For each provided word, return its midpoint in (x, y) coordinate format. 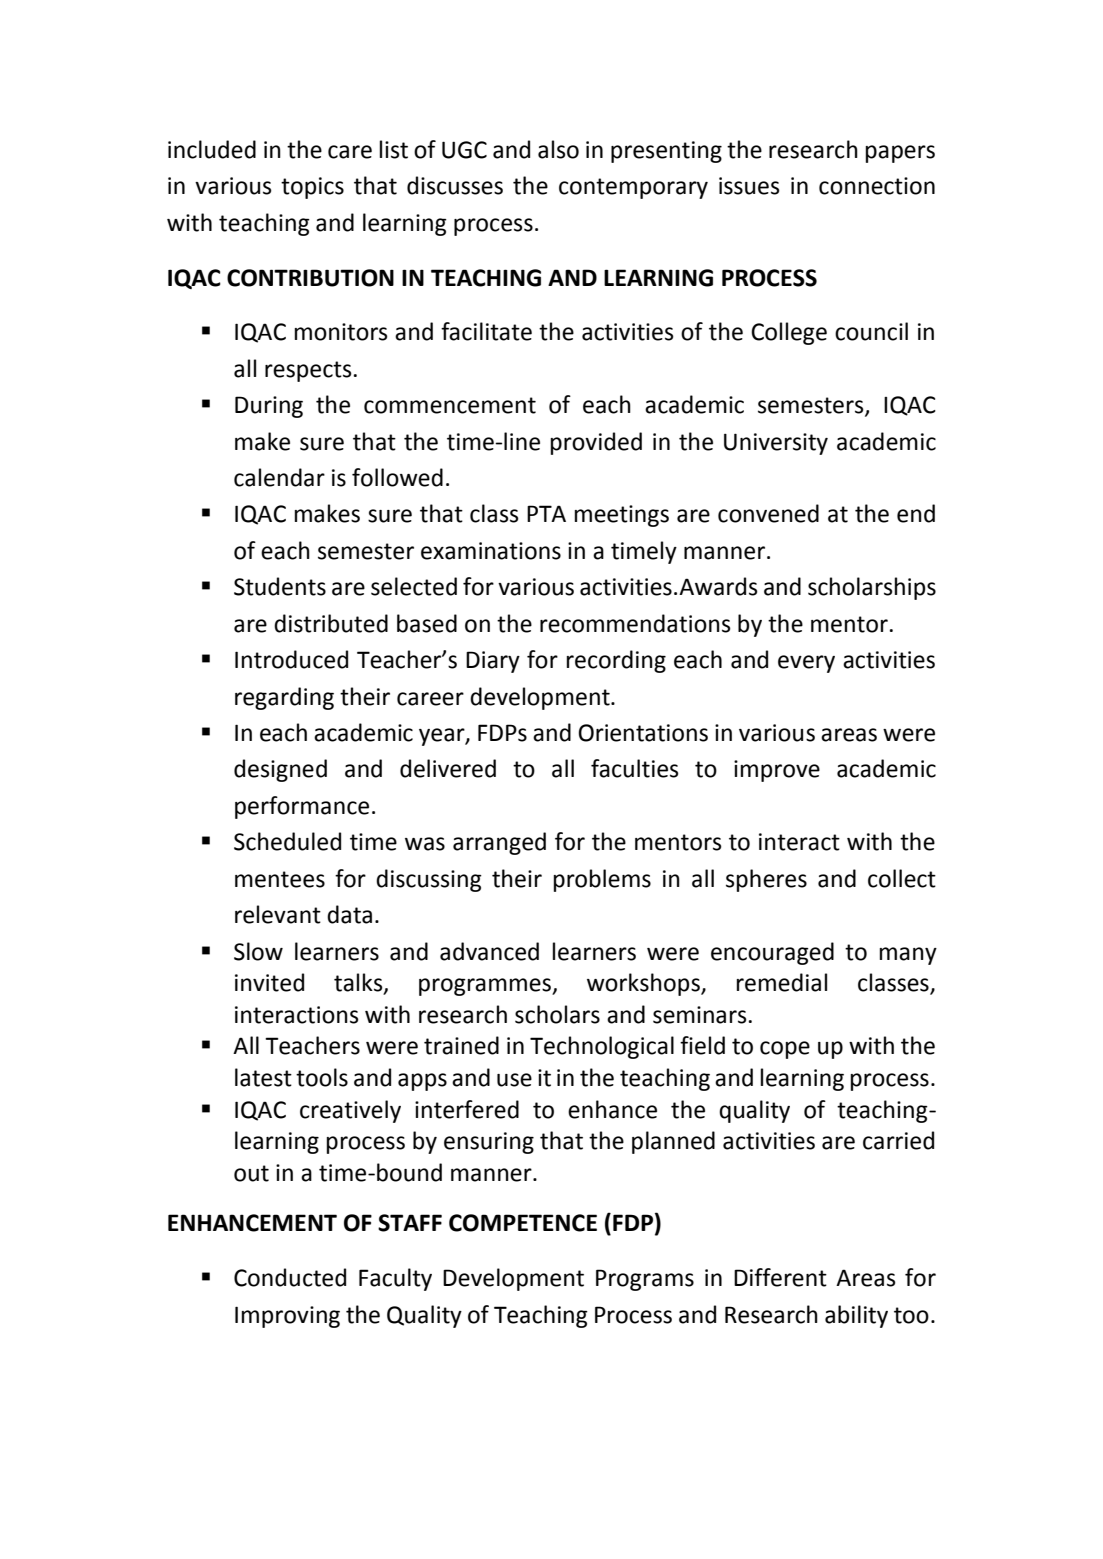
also (558, 149)
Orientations (643, 733)
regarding (284, 698)
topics (312, 188)
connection (877, 186)
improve (777, 771)
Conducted (290, 1277)
